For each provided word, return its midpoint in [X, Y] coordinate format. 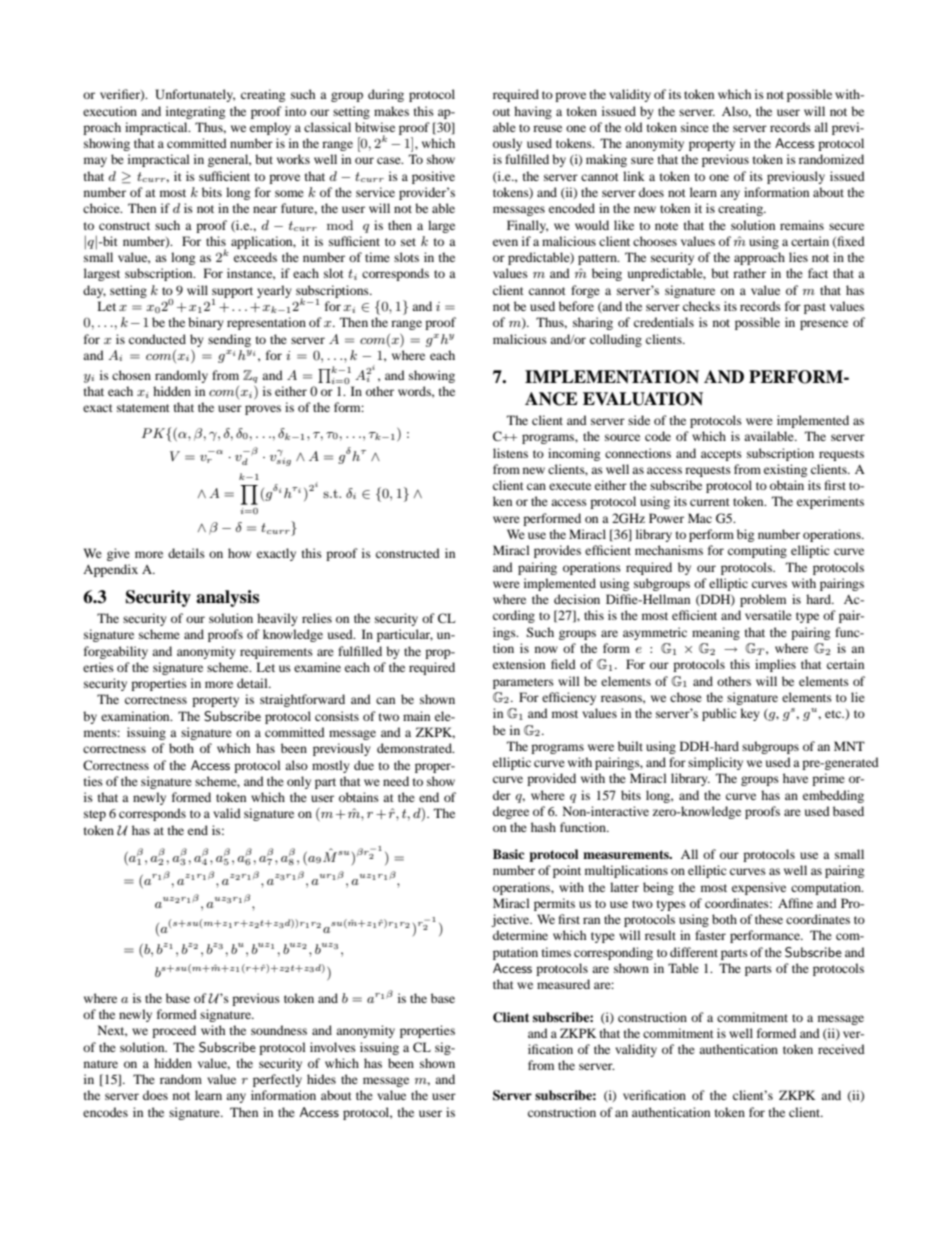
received [841, 1049]
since [695, 127]
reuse [547, 128]
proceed [174, 1031]
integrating [195, 112]
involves [333, 1047]
